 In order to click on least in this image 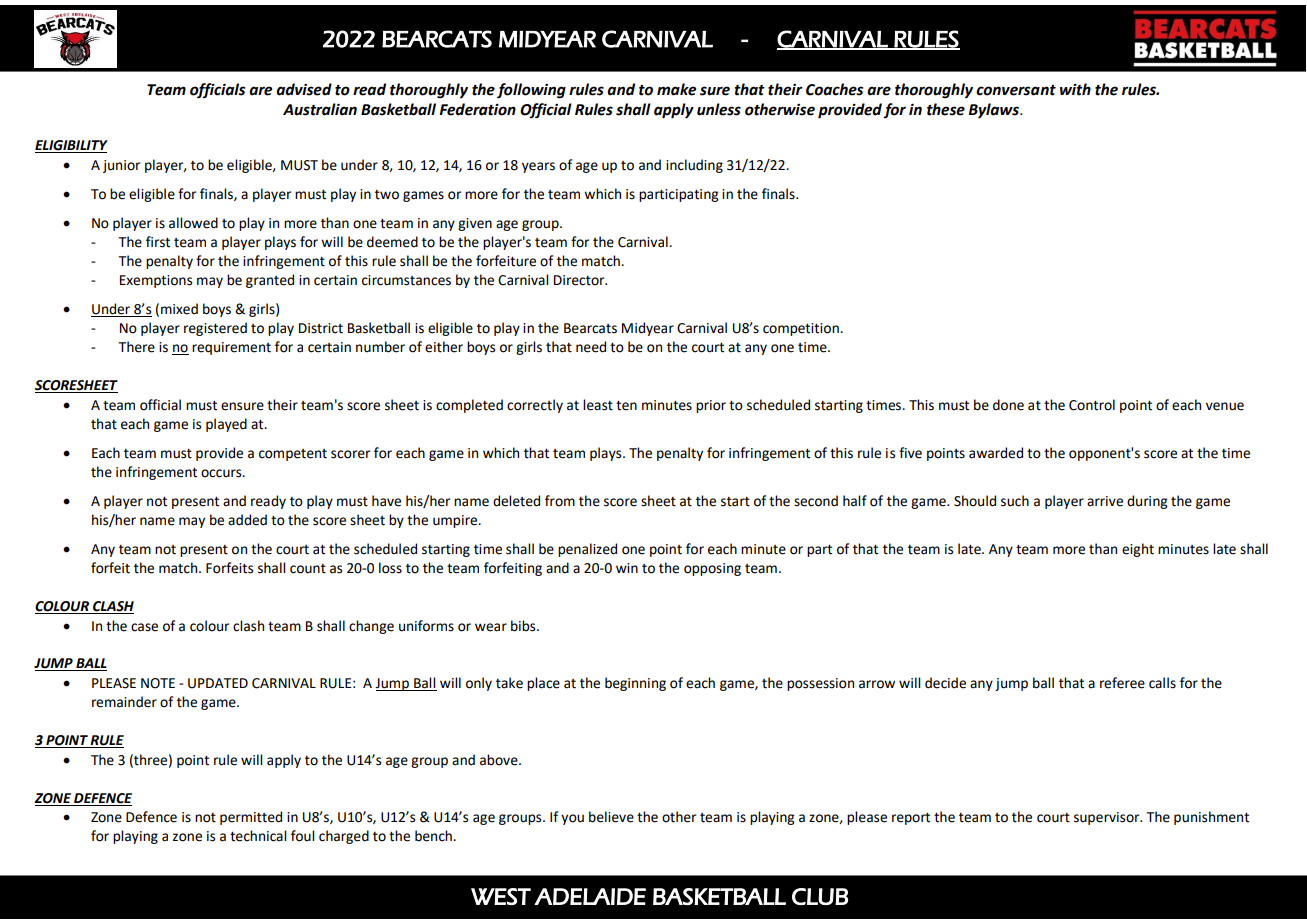, I will do `click(598, 405)`.
